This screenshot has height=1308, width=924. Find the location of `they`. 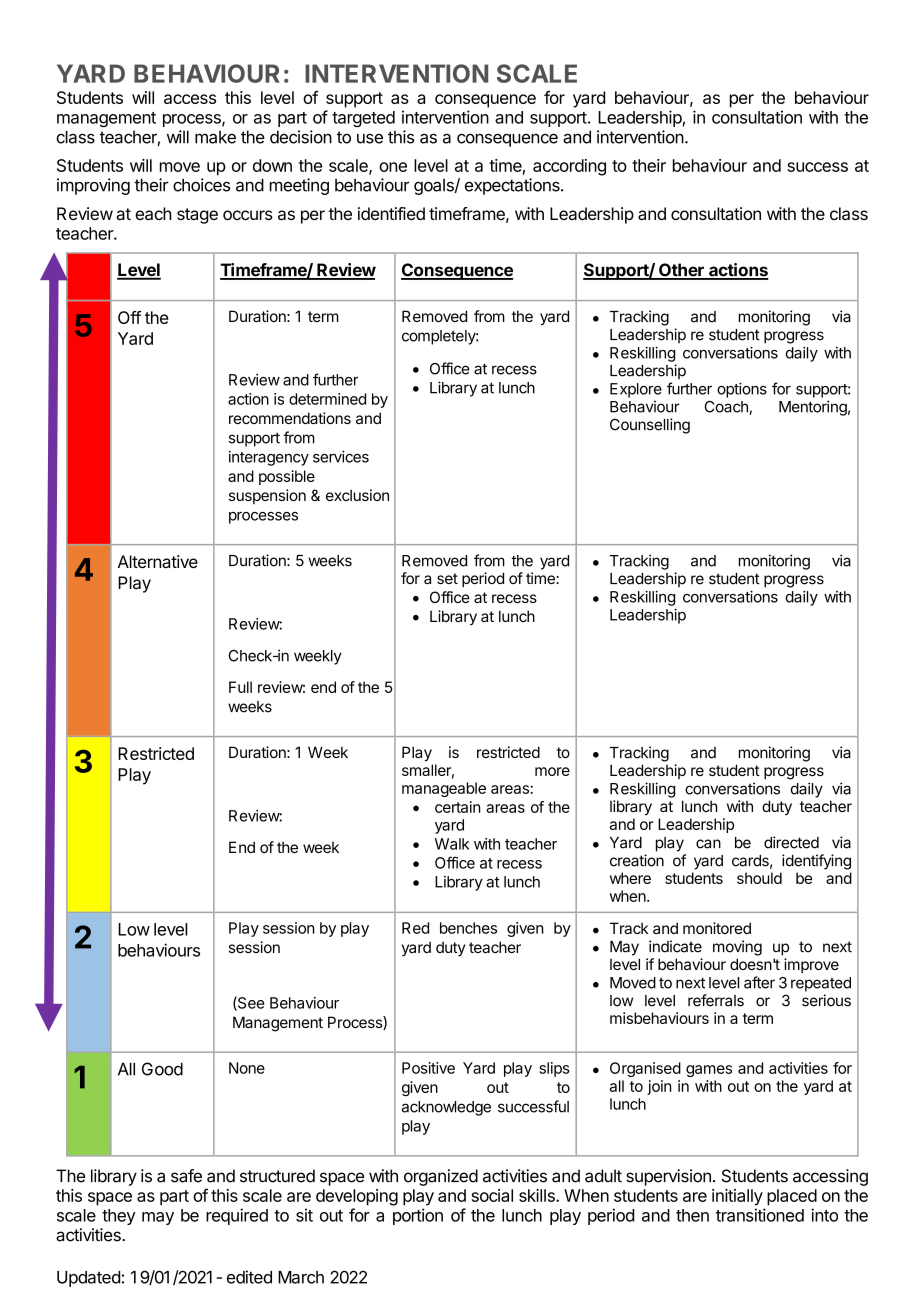

they is located at coordinates (119, 1217).
